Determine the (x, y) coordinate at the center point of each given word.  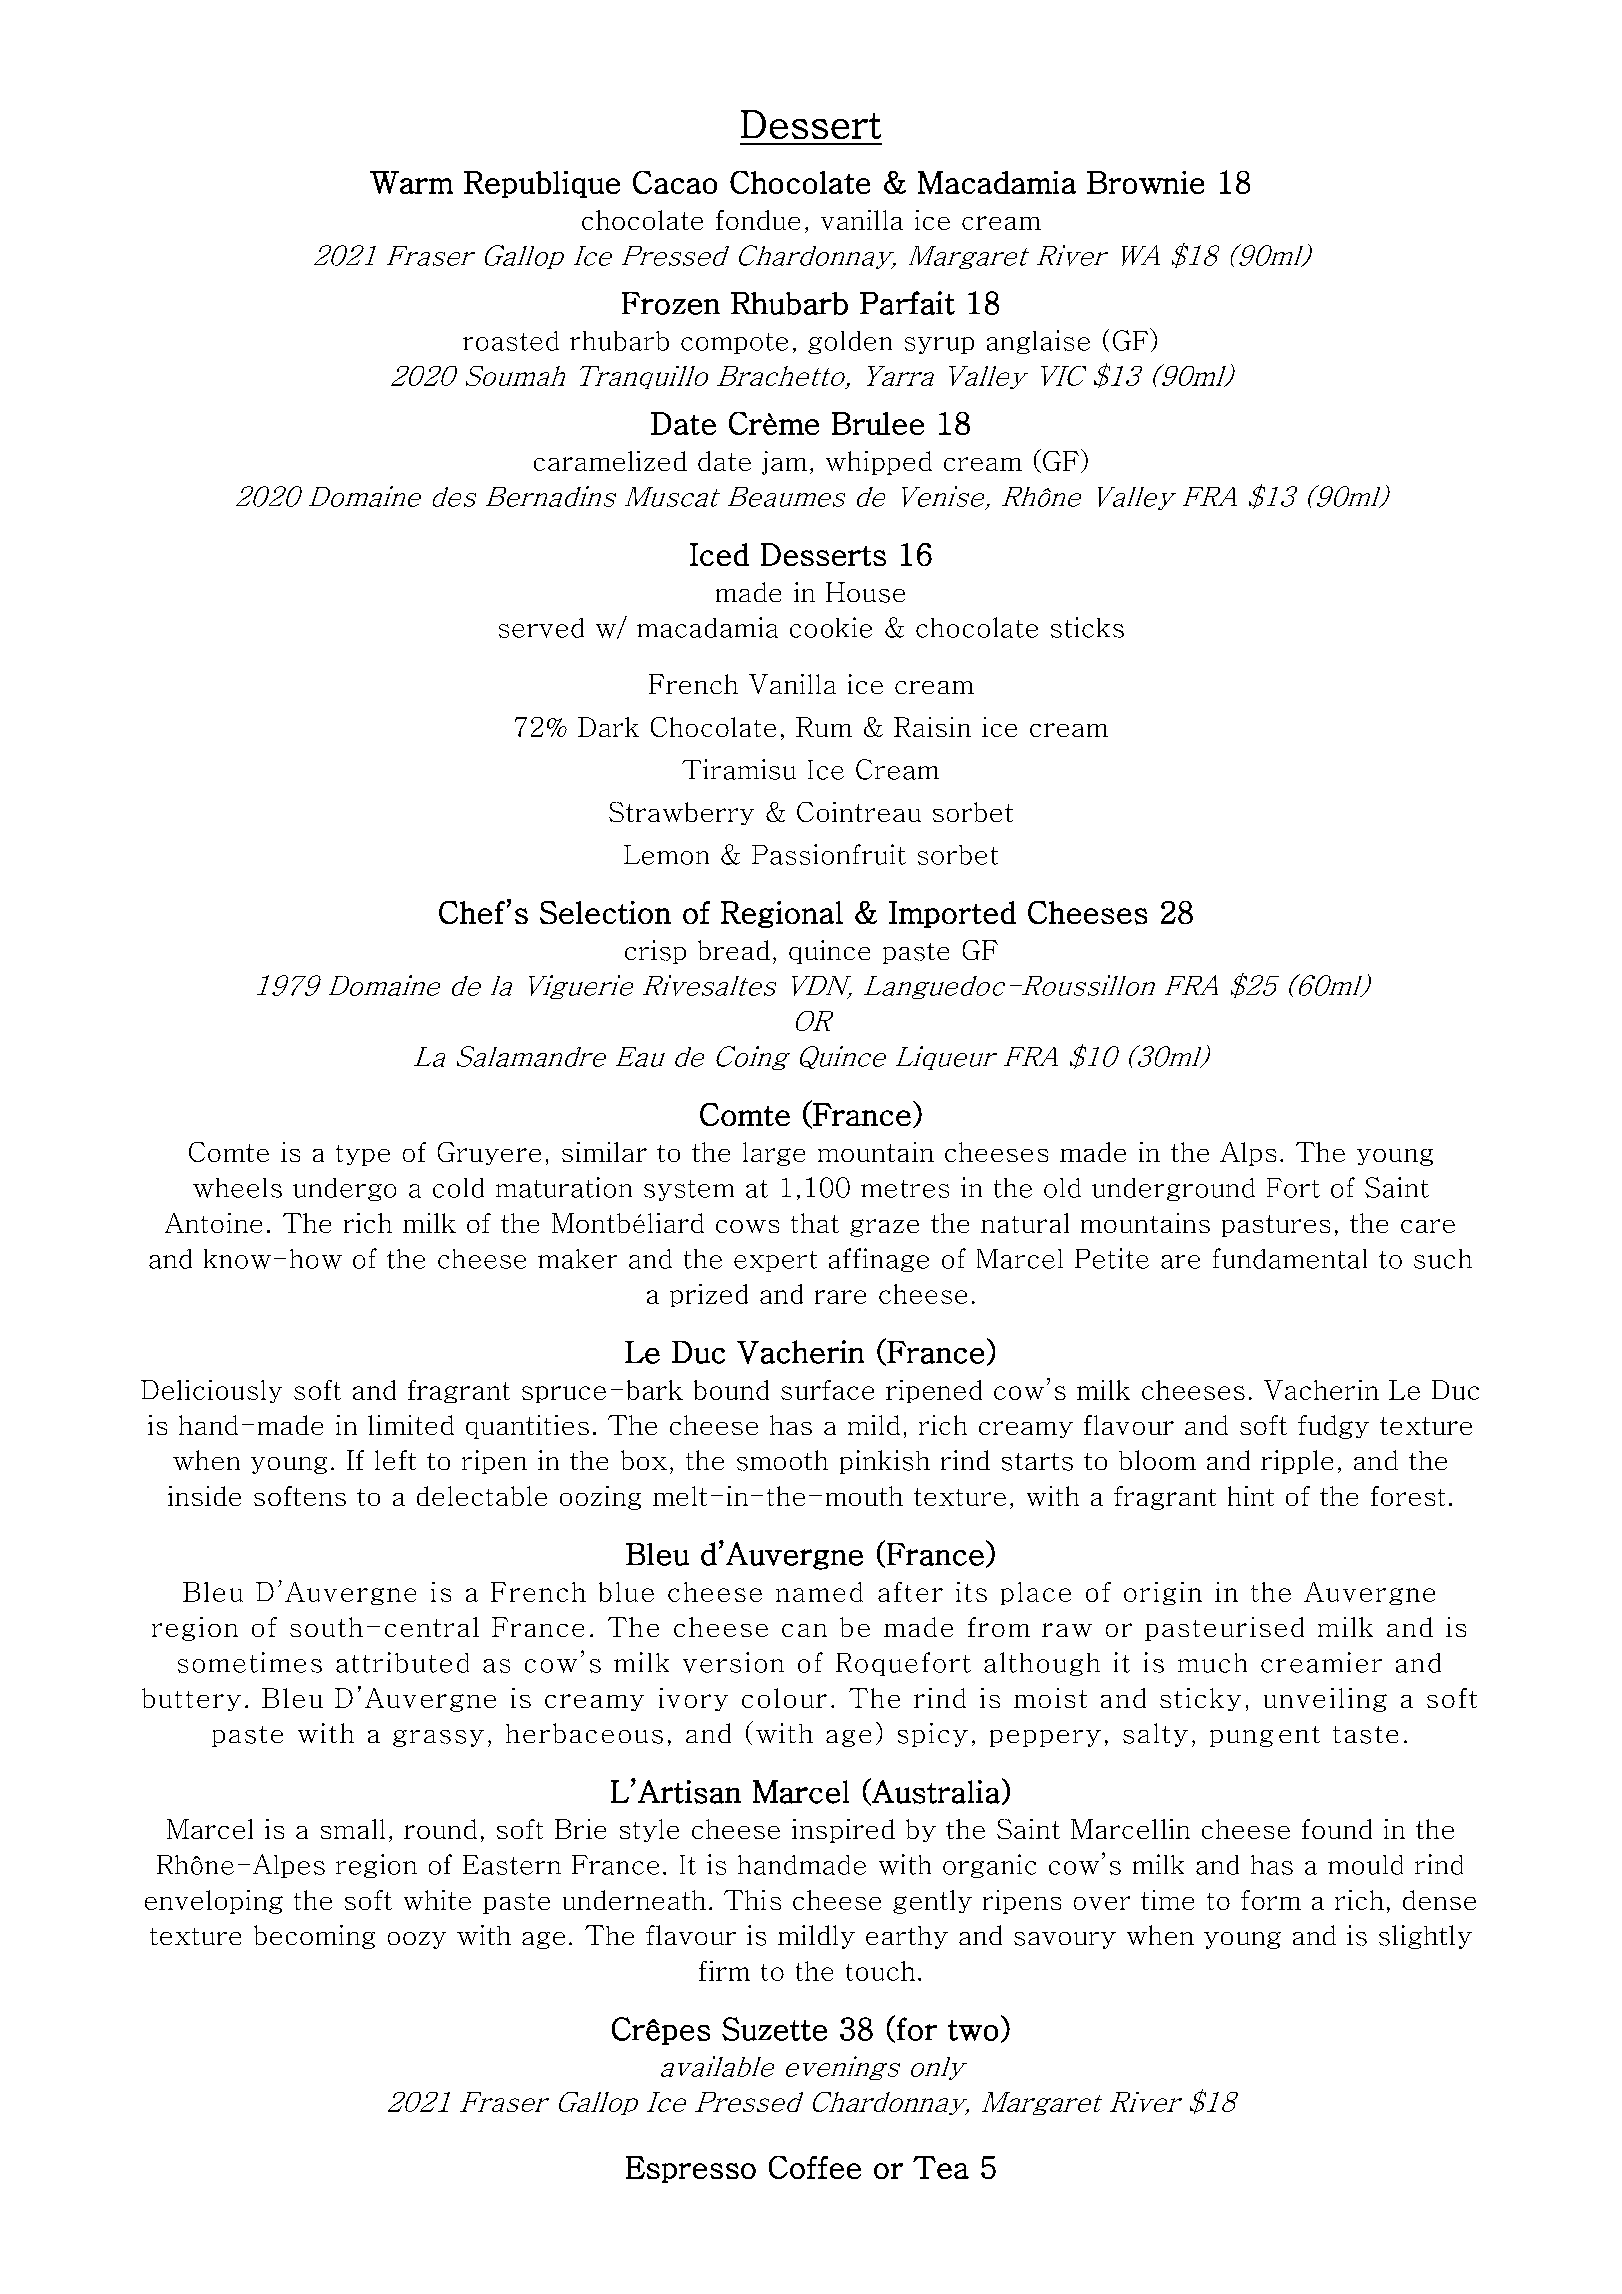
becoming (314, 1937)
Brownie (1145, 182)
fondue (758, 220)
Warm (411, 182)
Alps (1248, 1154)
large (774, 1154)
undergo (344, 1189)
